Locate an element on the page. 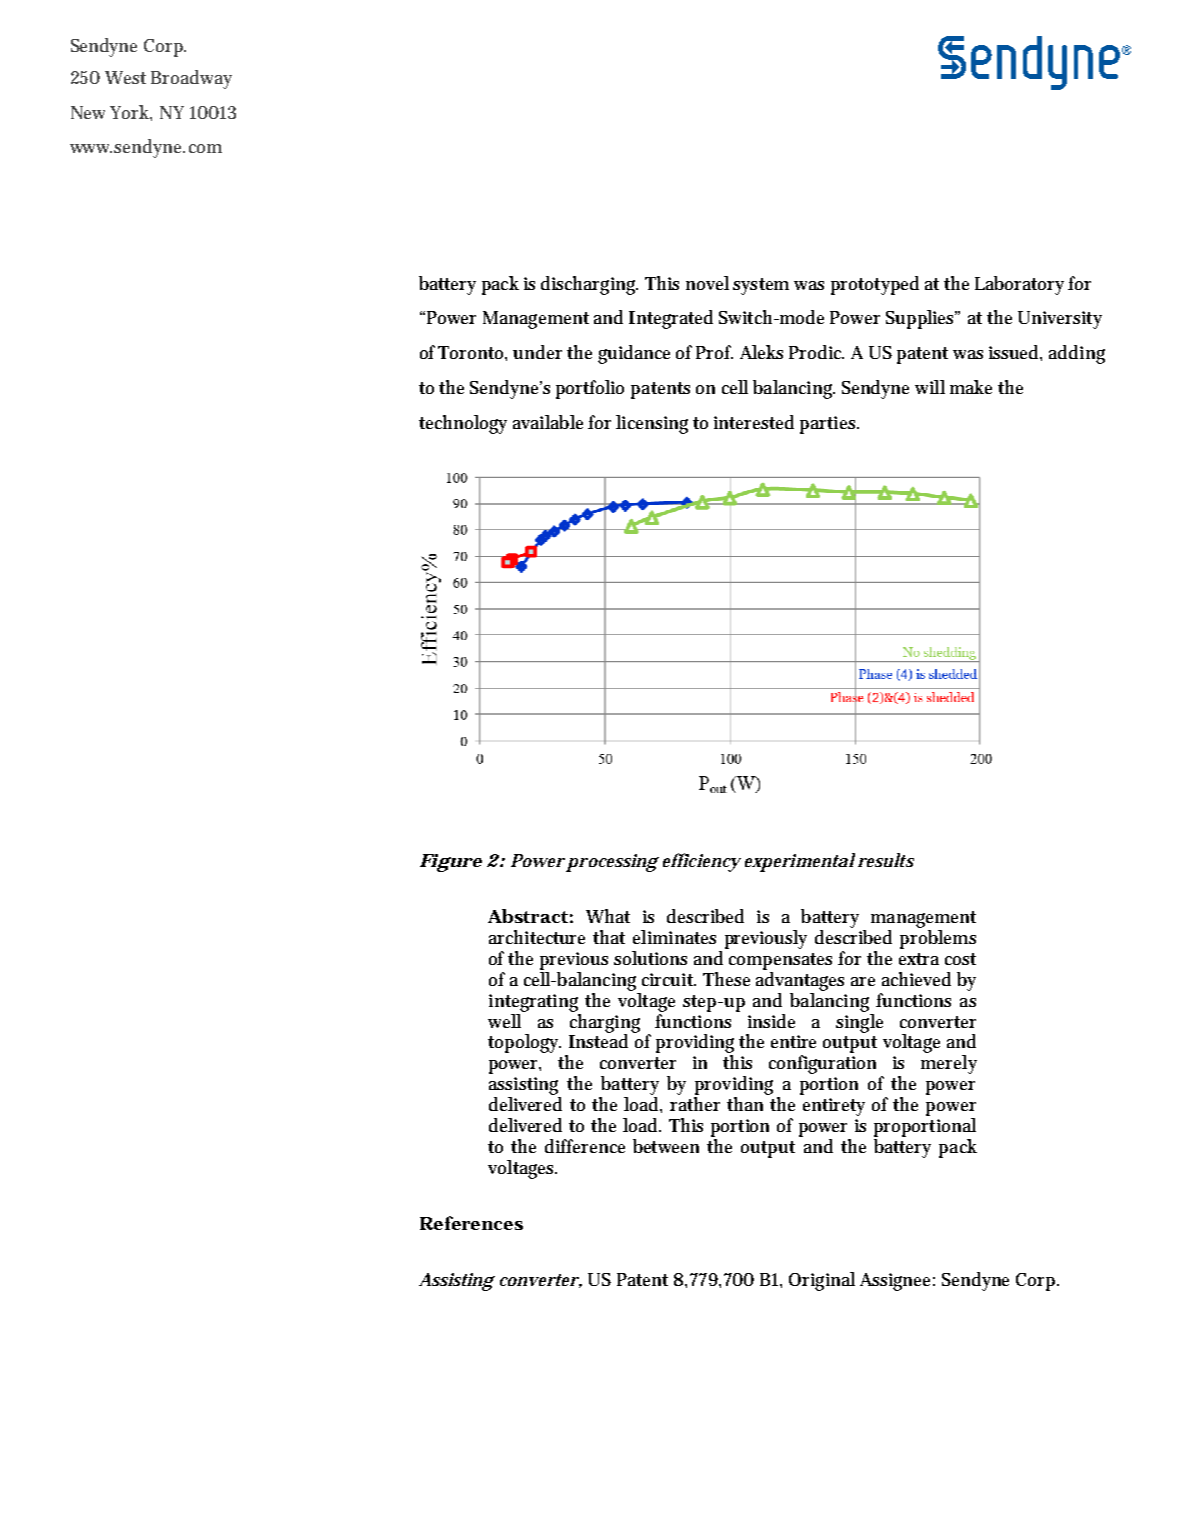 The height and width of the page is (1535, 1186). novel is located at coordinates (707, 283).
